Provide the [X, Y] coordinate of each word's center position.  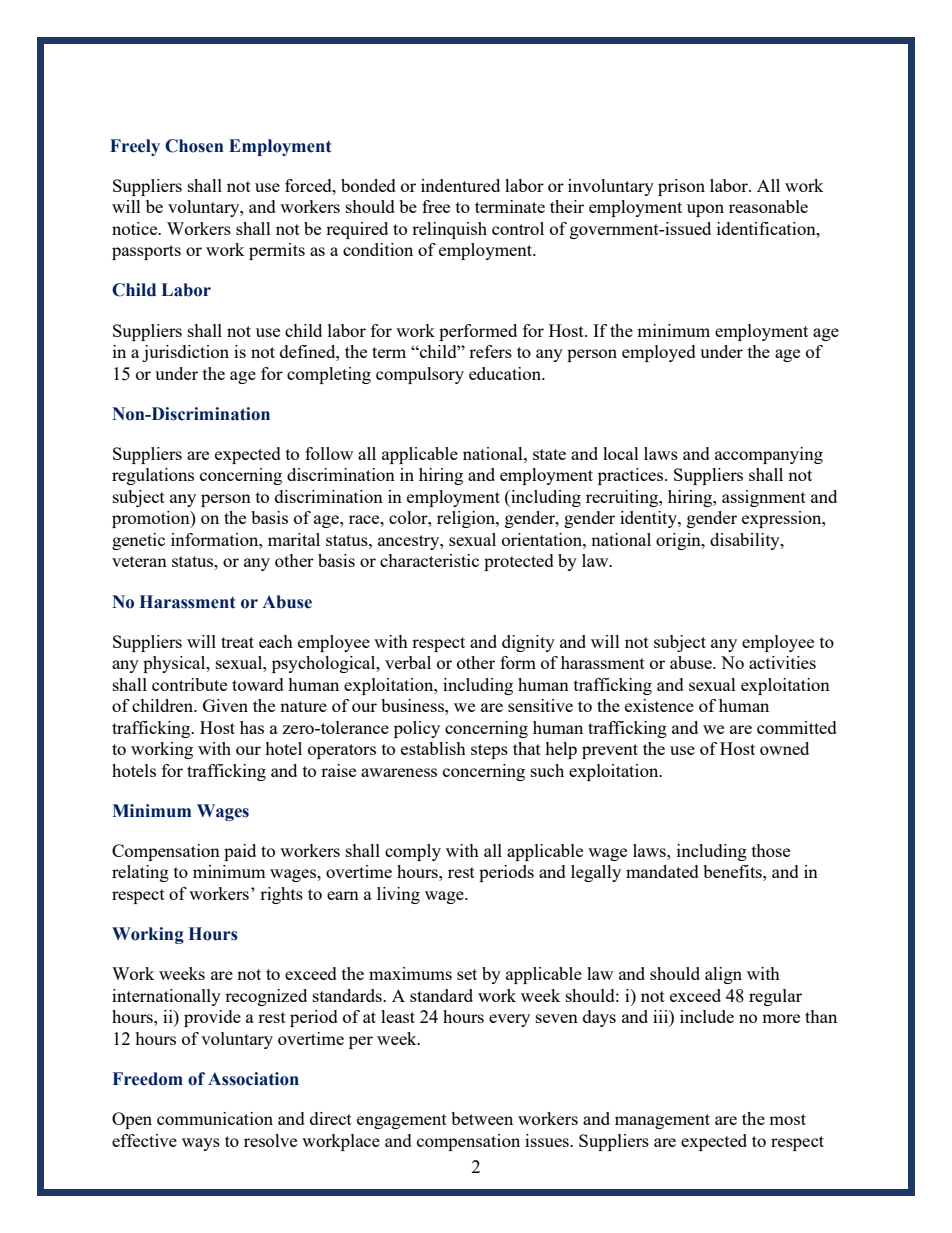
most [787, 1119]
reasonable [768, 206]
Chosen [194, 146]
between [482, 1118]
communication [215, 1118]
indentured [460, 185]
